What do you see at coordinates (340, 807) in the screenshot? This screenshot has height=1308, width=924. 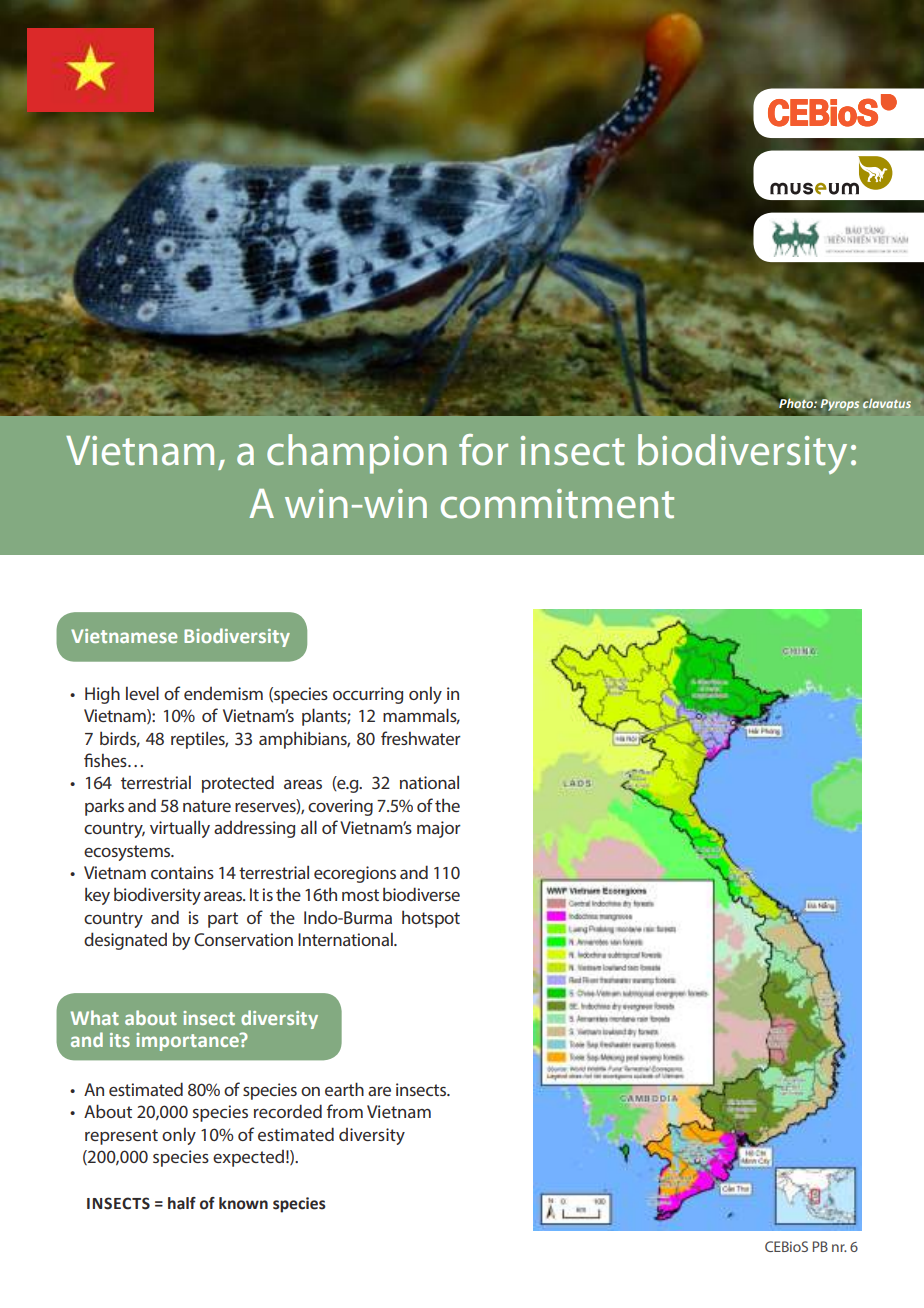 I see `covering` at bounding box center [340, 807].
